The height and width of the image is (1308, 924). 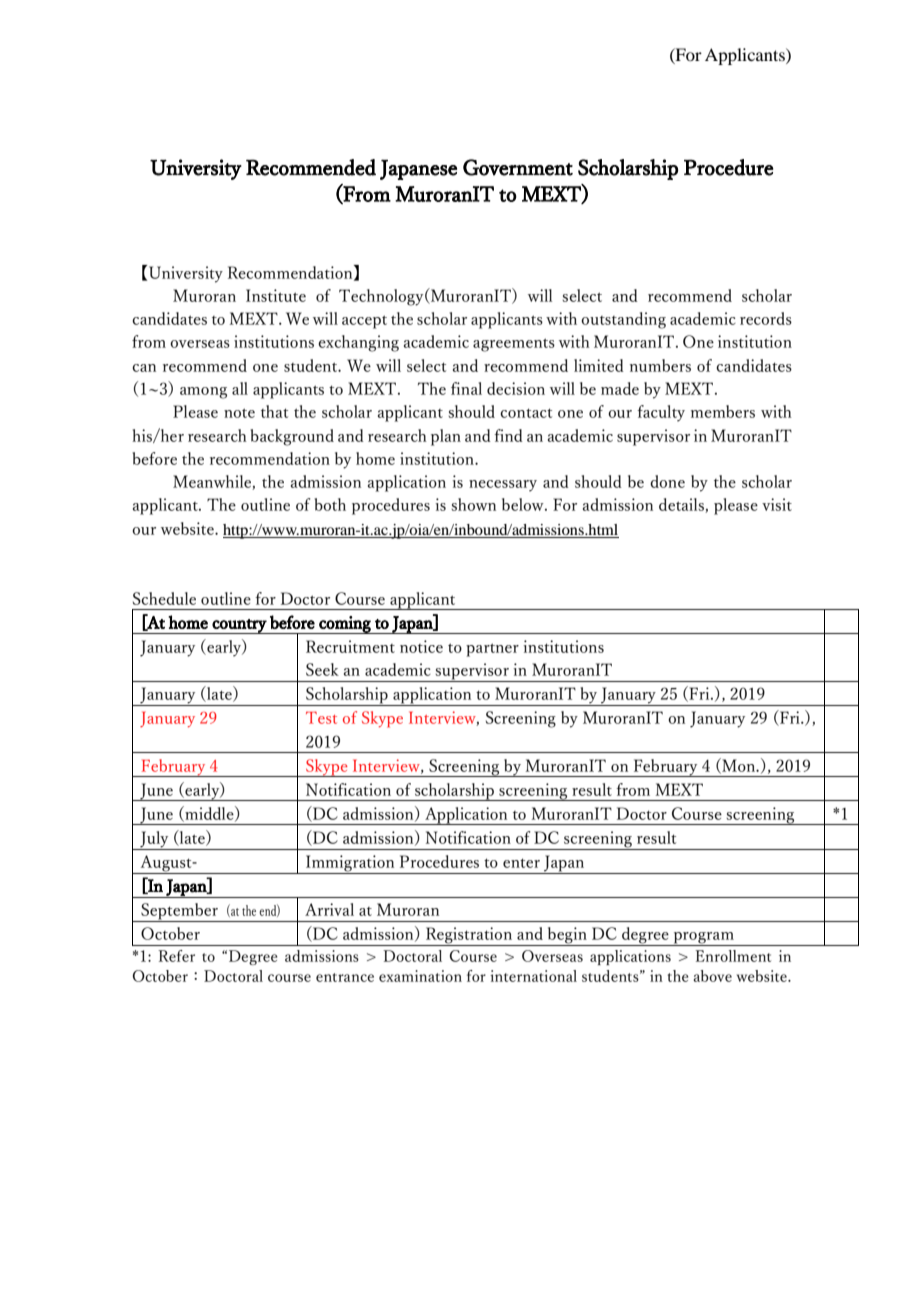 I want to click on program, so click(x=703, y=939).
